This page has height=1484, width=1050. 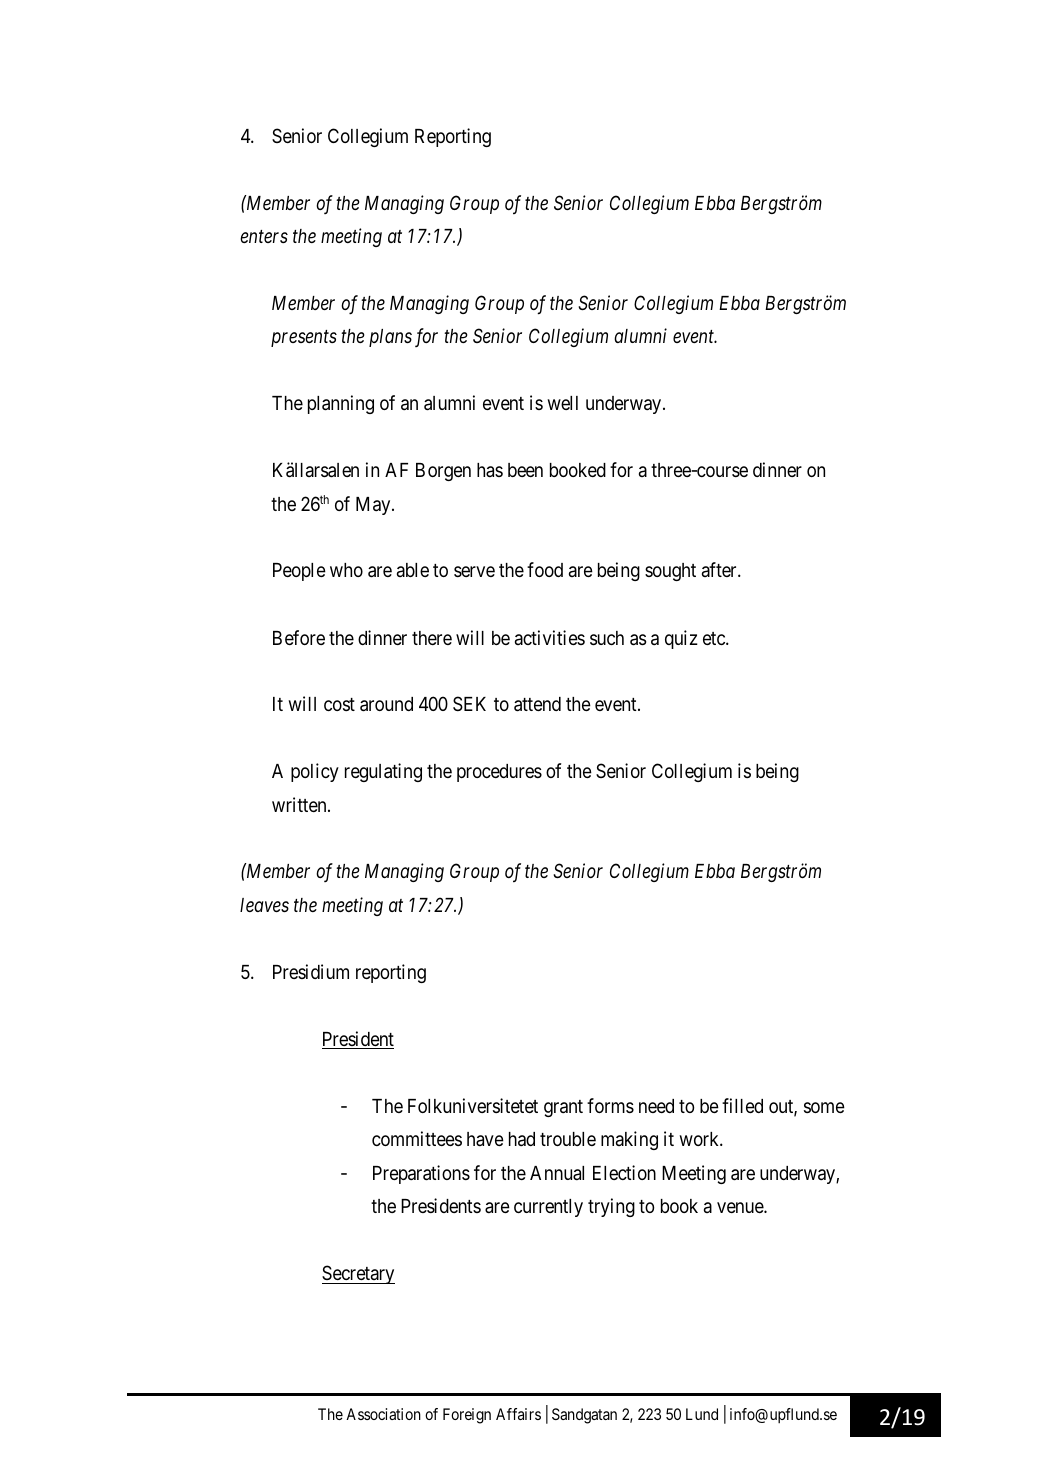 I want to click on Affairs, so click(x=518, y=1414).
